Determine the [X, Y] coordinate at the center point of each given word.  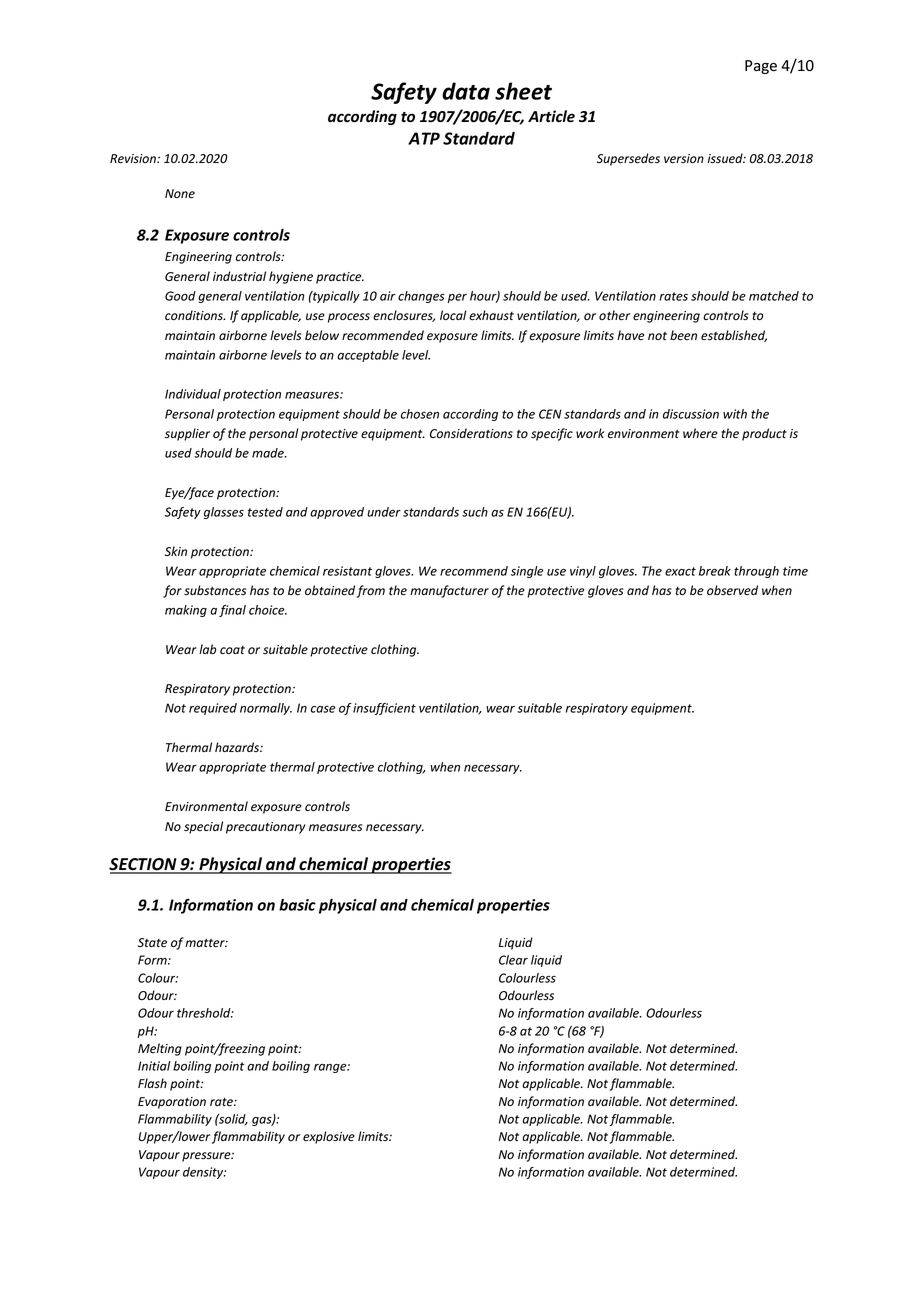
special [203, 827]
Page [761, 67]
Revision [134, 159]
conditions [195, 315]
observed [732, 590]
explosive [329, 1137]
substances [215, 590]
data [466, 91]
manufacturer [449, 591]
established [734, 336]
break [715, 571]
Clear [513, 960]
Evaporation [172, 1103]
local [453, 315]
